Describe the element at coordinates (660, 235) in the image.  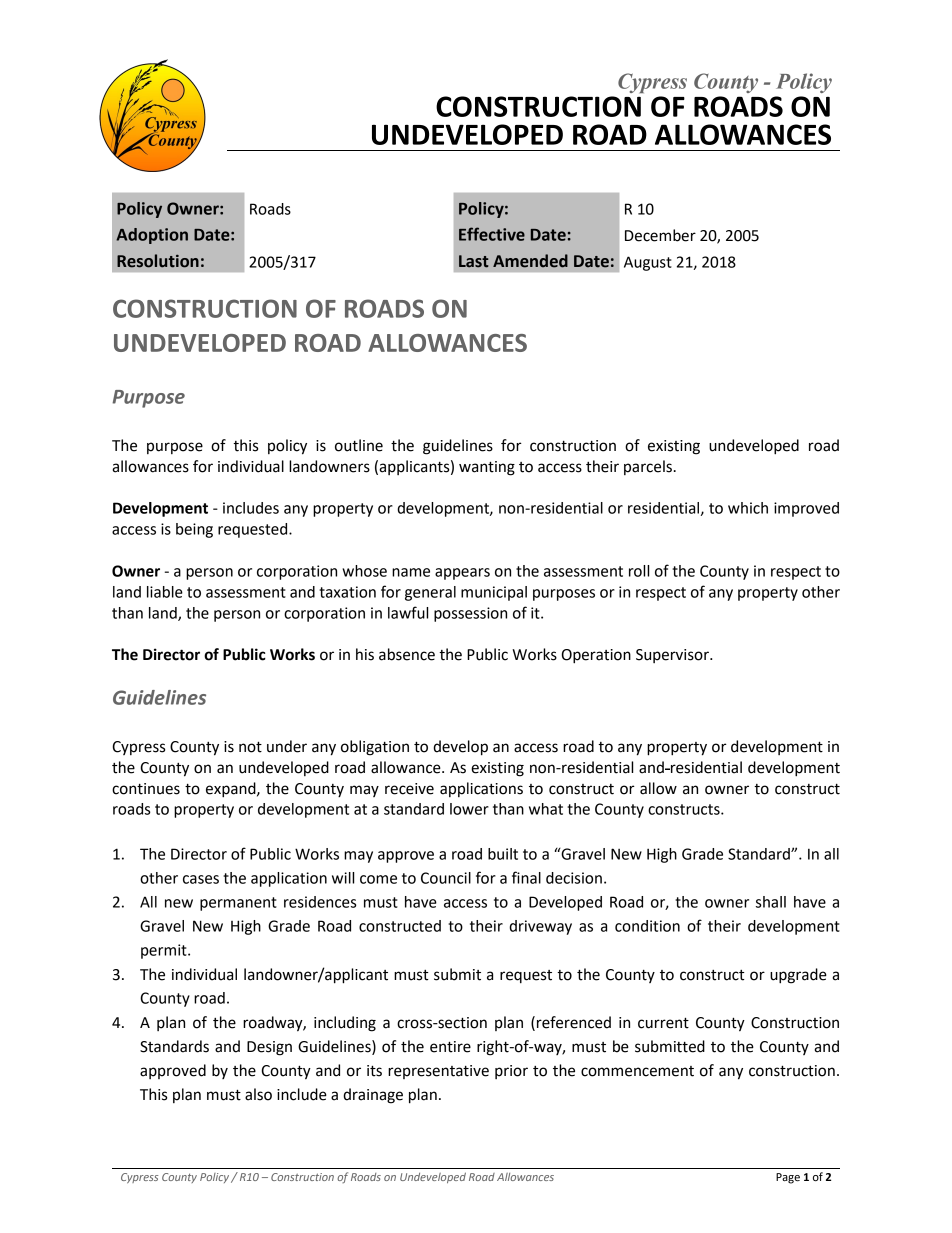
I see `December` at that location.
